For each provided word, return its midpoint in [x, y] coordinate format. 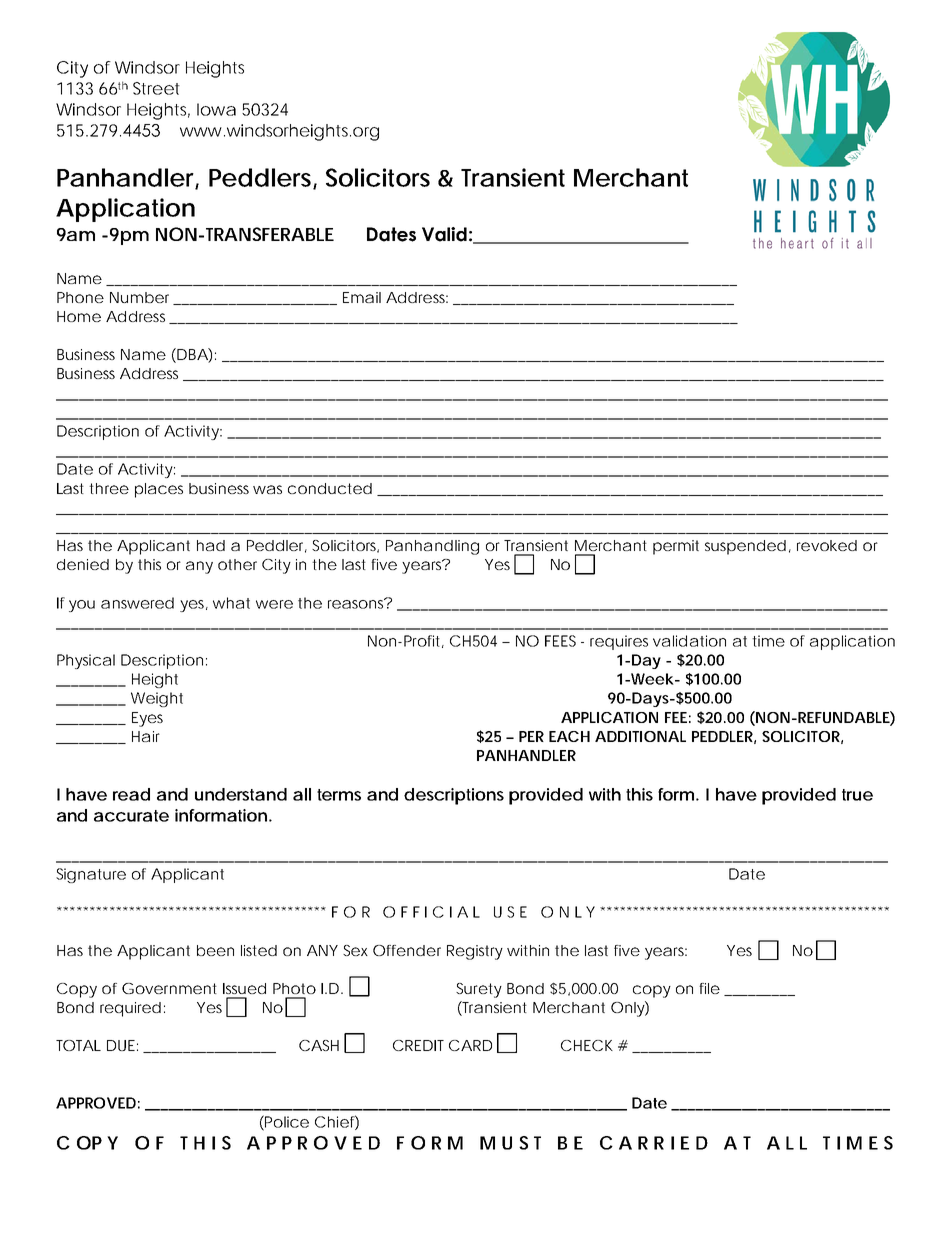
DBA [192, 355]
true [857, 795]
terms [339, 795]
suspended [745, 547]
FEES [560, 641]
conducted [330, 488]
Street [156, 88]
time [768, 641]
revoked [827, 545]
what [231, 603]
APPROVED [96, 1103]
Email [362, 297]
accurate [131, 816]
